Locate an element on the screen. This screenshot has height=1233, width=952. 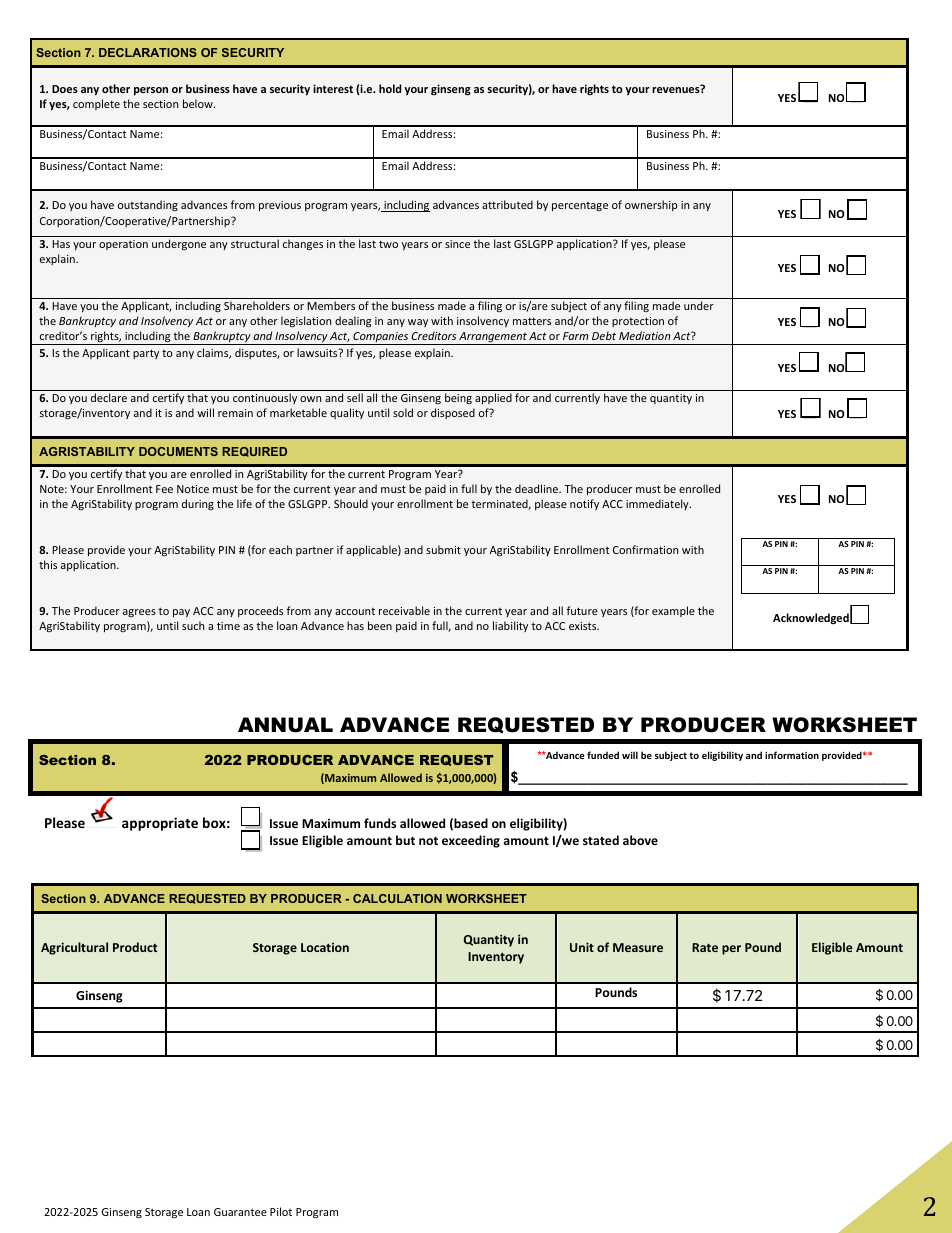
funds is located at coordinates (380, 823).
